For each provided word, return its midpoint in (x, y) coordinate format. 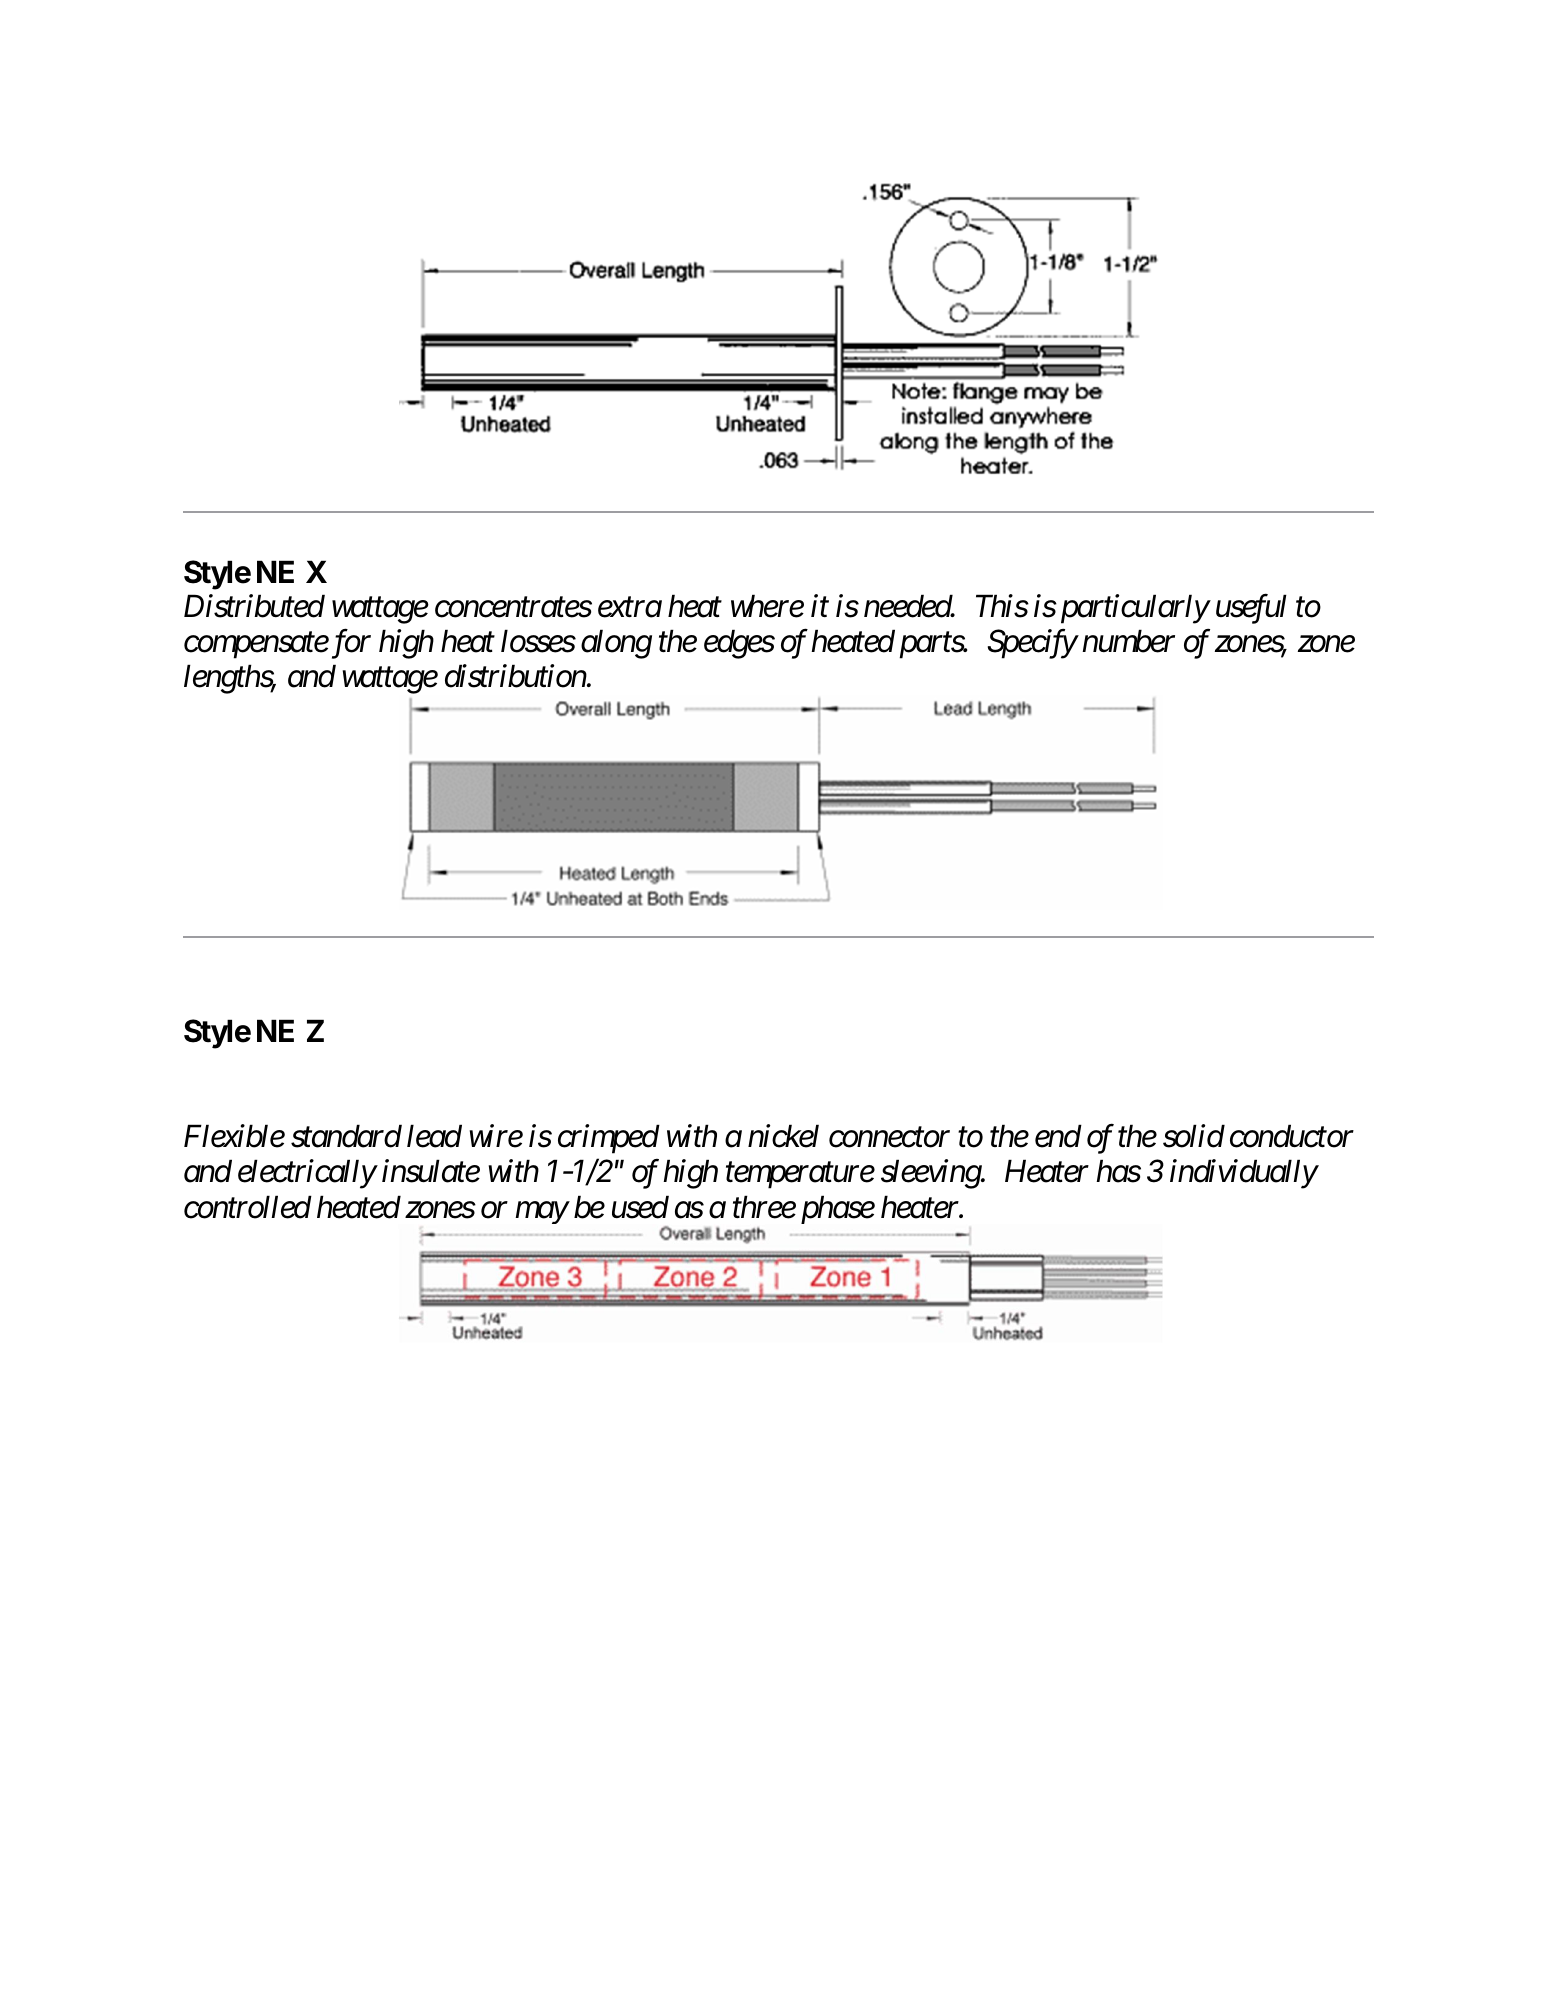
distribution (516, 676)
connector (889, 1138)
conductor (1292, 1136)
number (1128, 641)
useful (1251, 609)
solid (1194, 1136)
